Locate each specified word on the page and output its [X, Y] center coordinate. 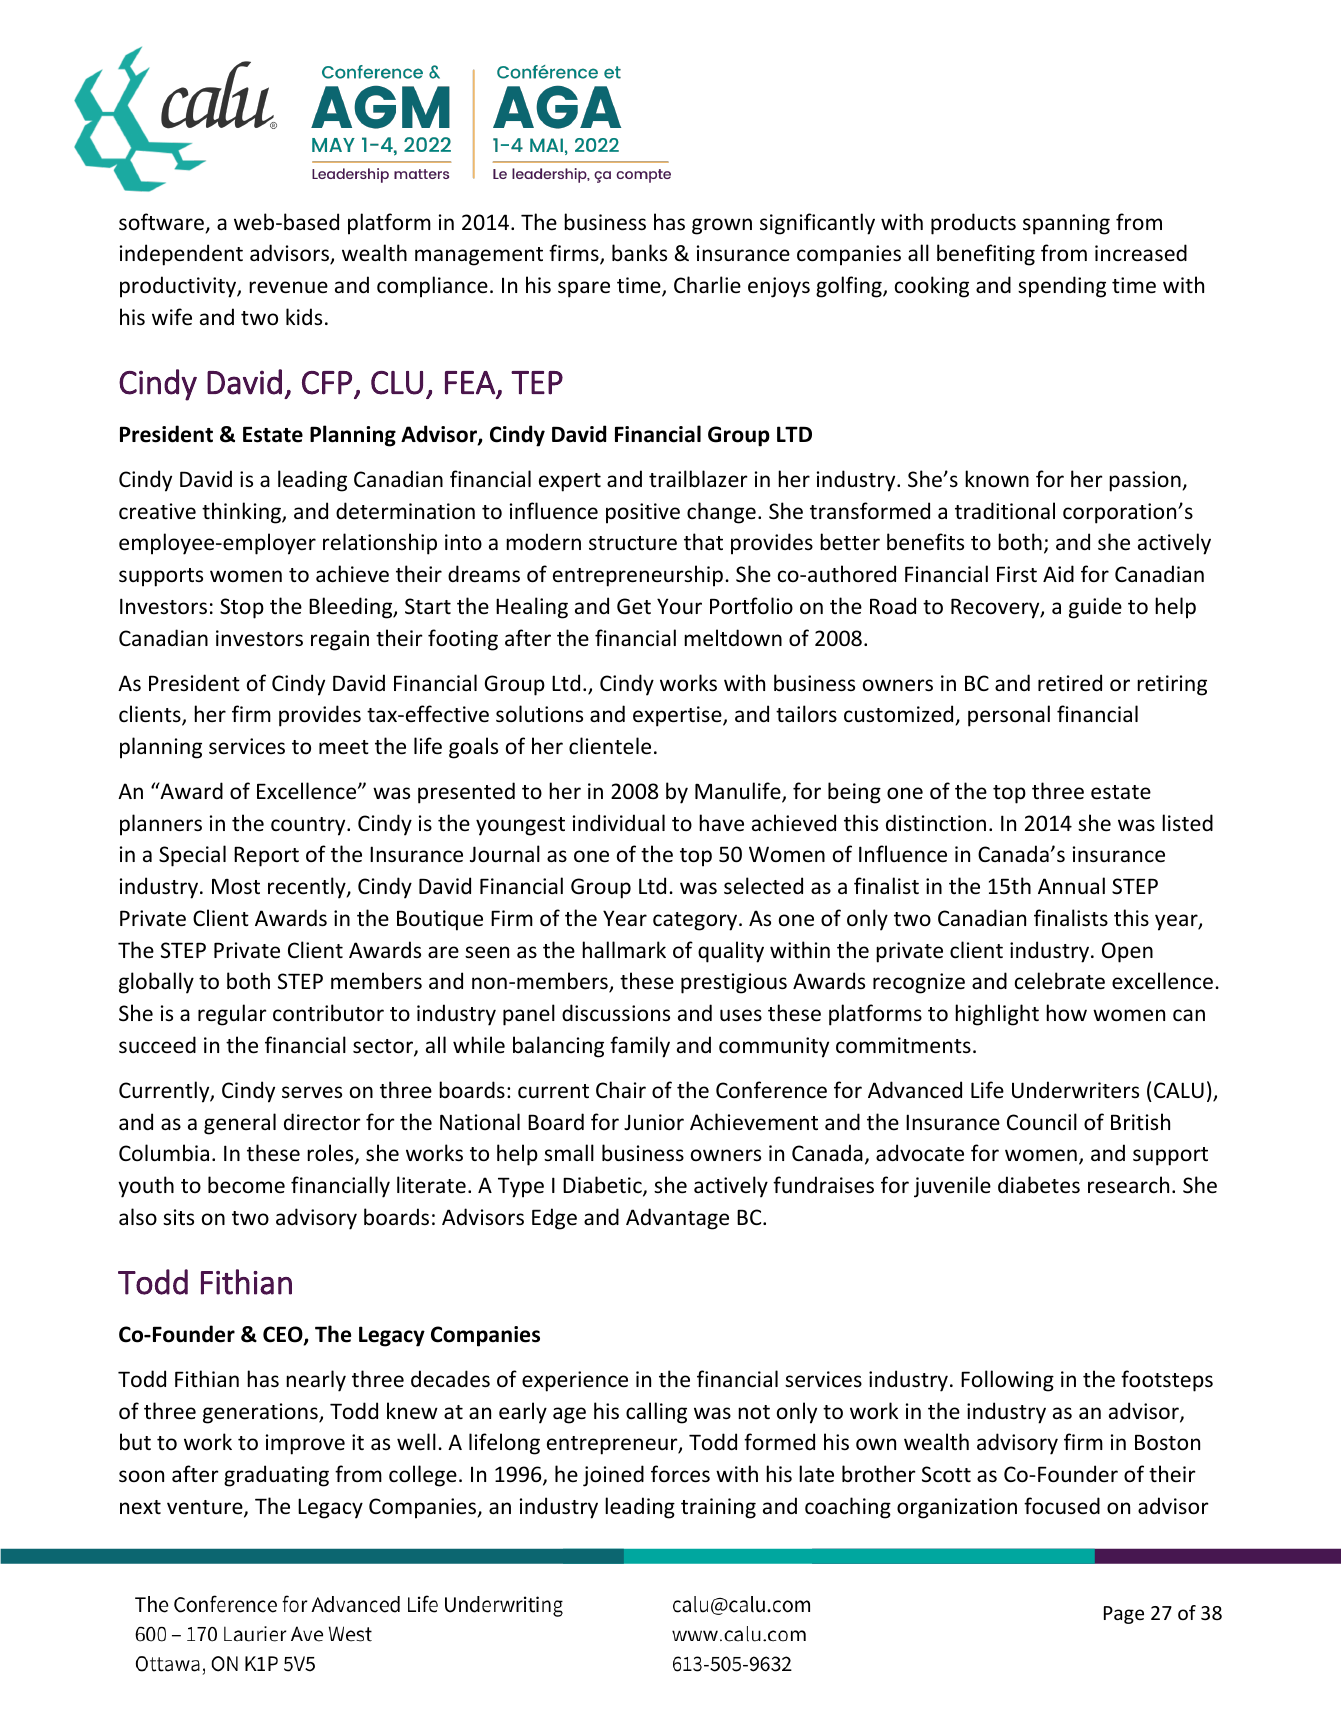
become [246, 1185]
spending [1062, 287]
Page [1124, 1615]
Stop [242, 608]
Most [236, 886]
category [696, 921]
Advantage [677, 1219]
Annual [1071, 885]
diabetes [1039, 1185]
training [718, 1508]
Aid [1058, 573]
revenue [288, 287]
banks [639, 252]
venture [206, 1508]
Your [679, 606]
